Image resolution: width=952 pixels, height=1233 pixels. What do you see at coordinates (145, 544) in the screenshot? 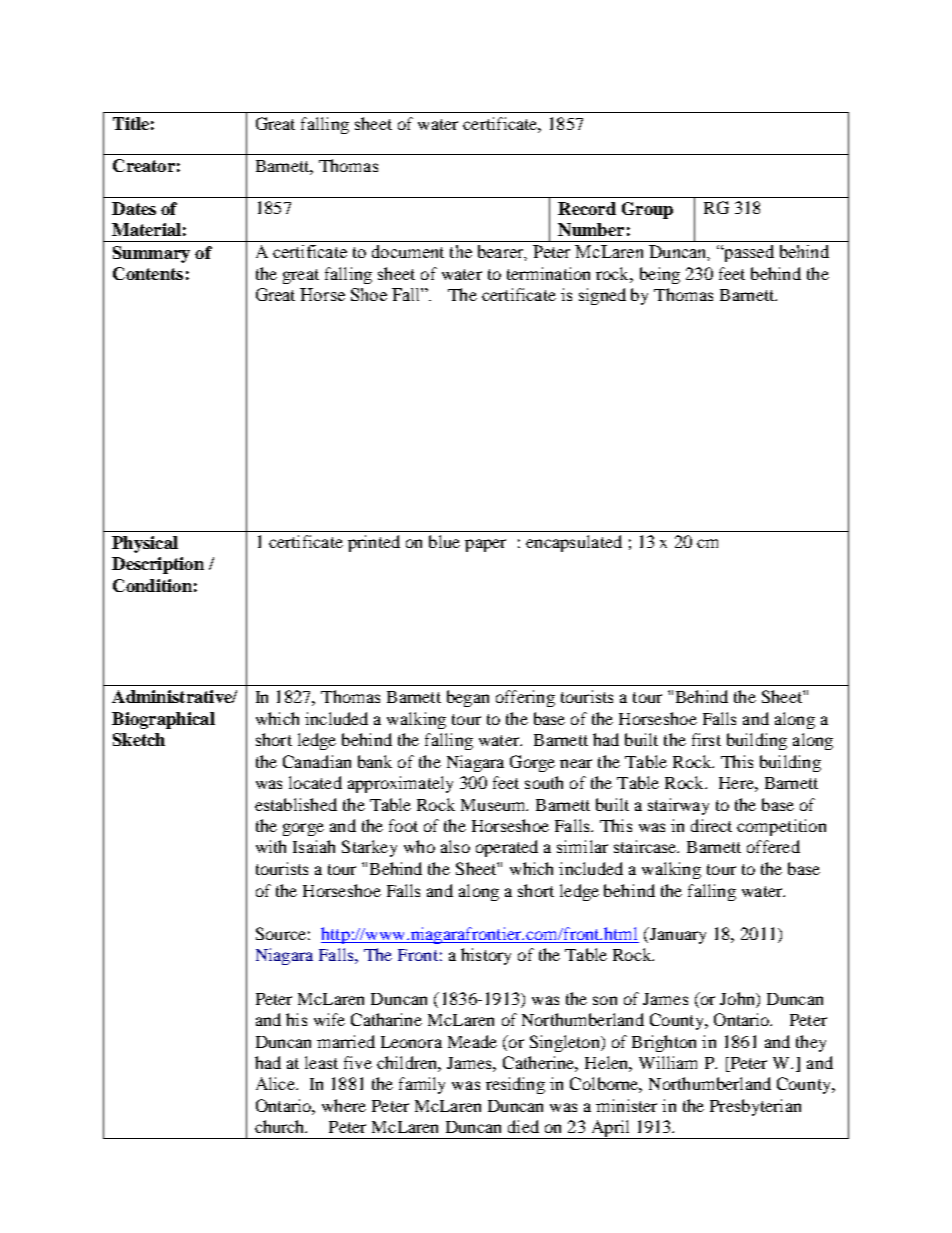
I see `Physical` at bounding box center [145, 544].
